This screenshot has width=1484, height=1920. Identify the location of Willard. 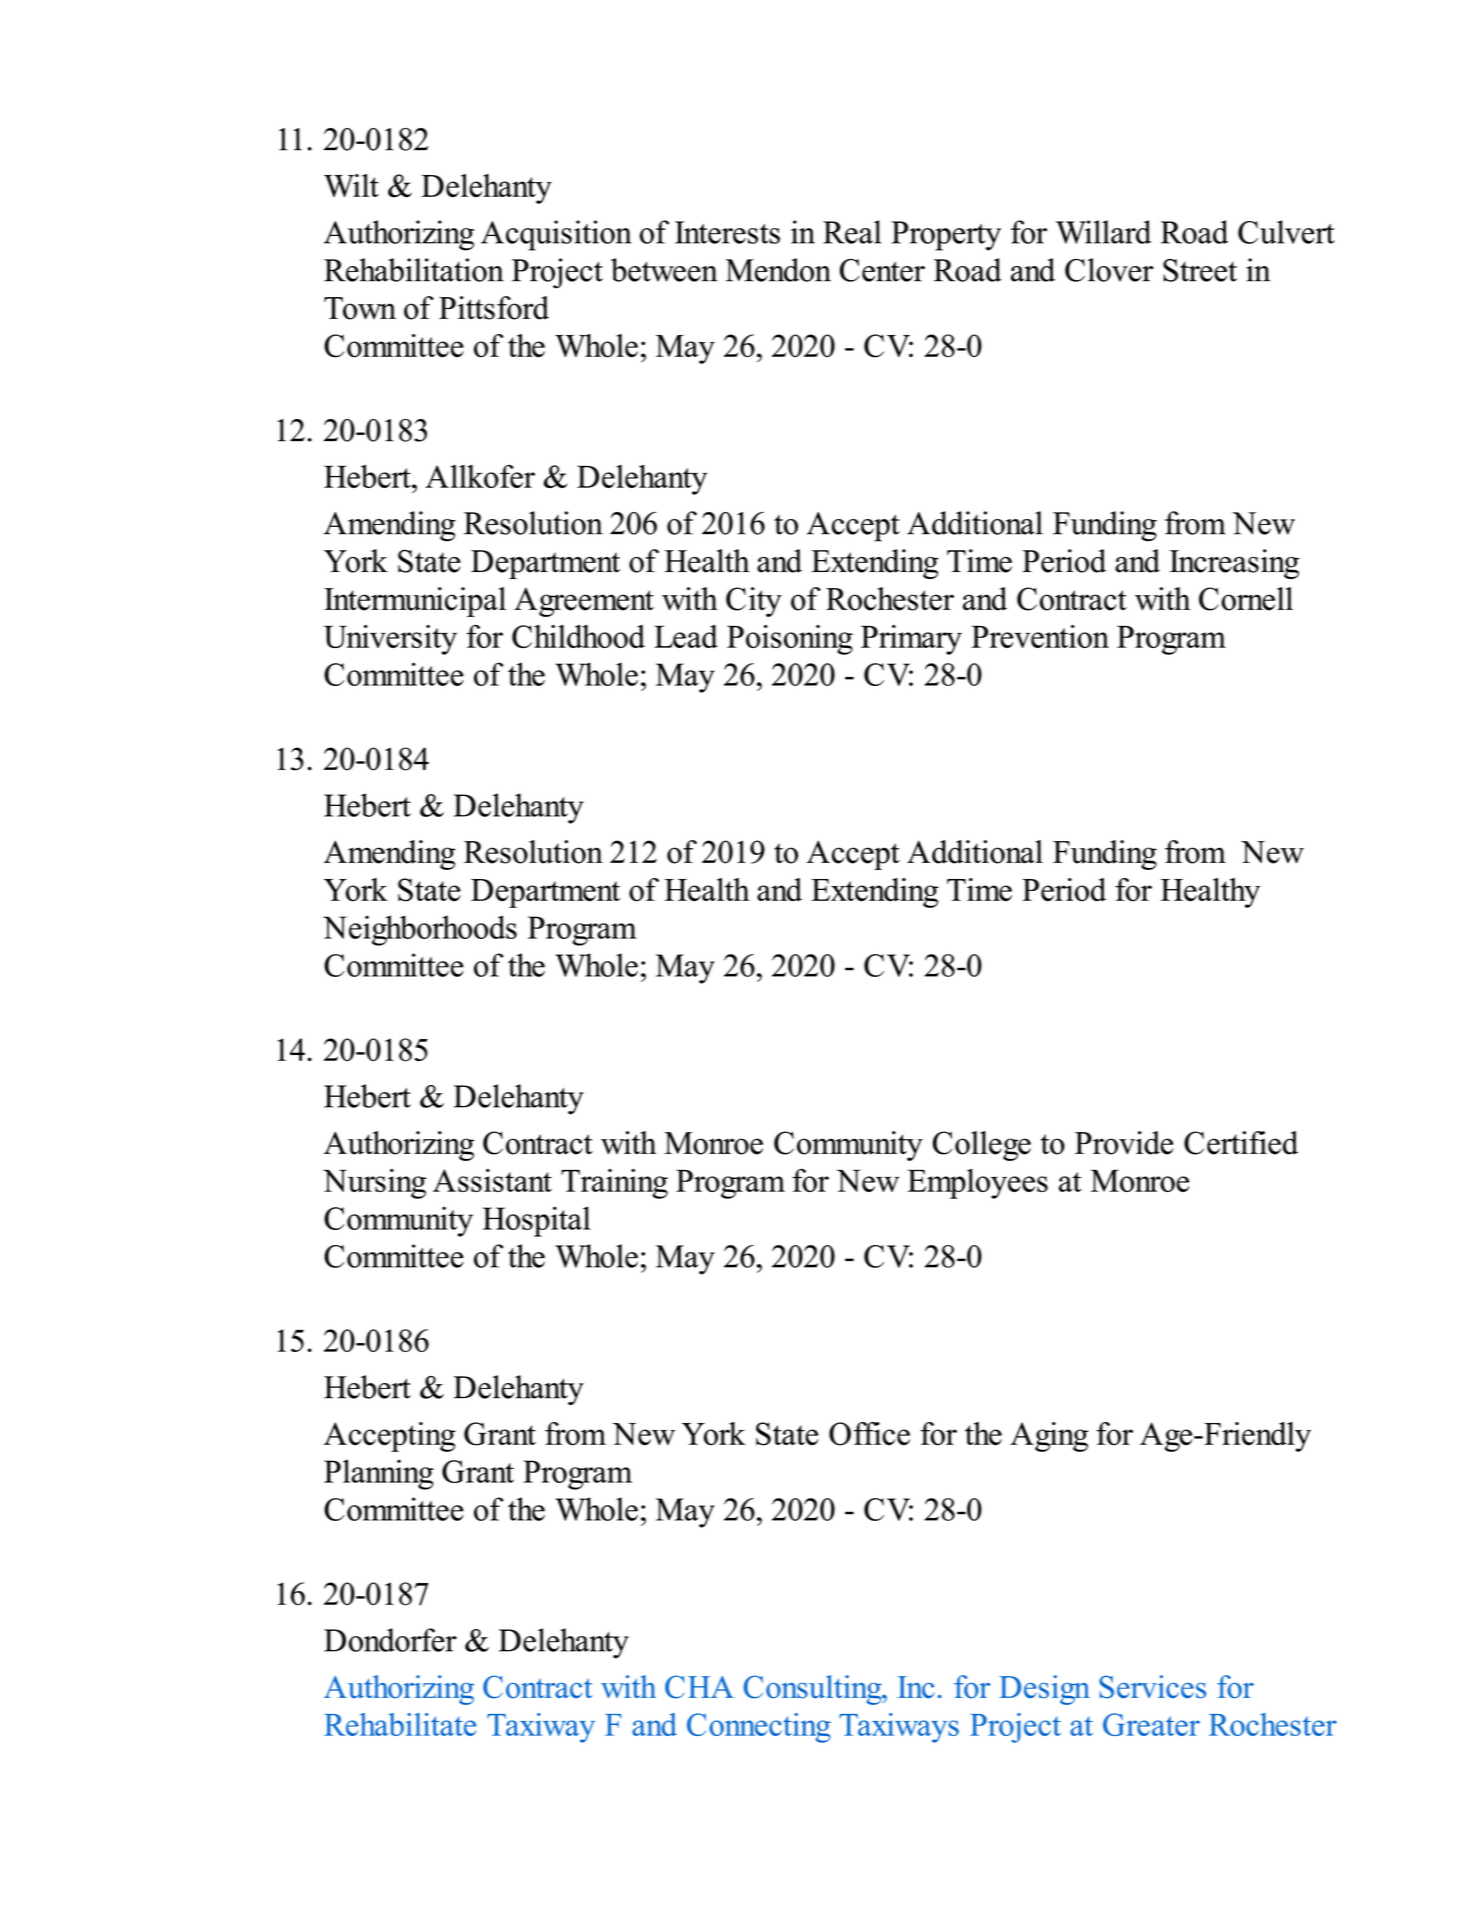
(1103, 232).
